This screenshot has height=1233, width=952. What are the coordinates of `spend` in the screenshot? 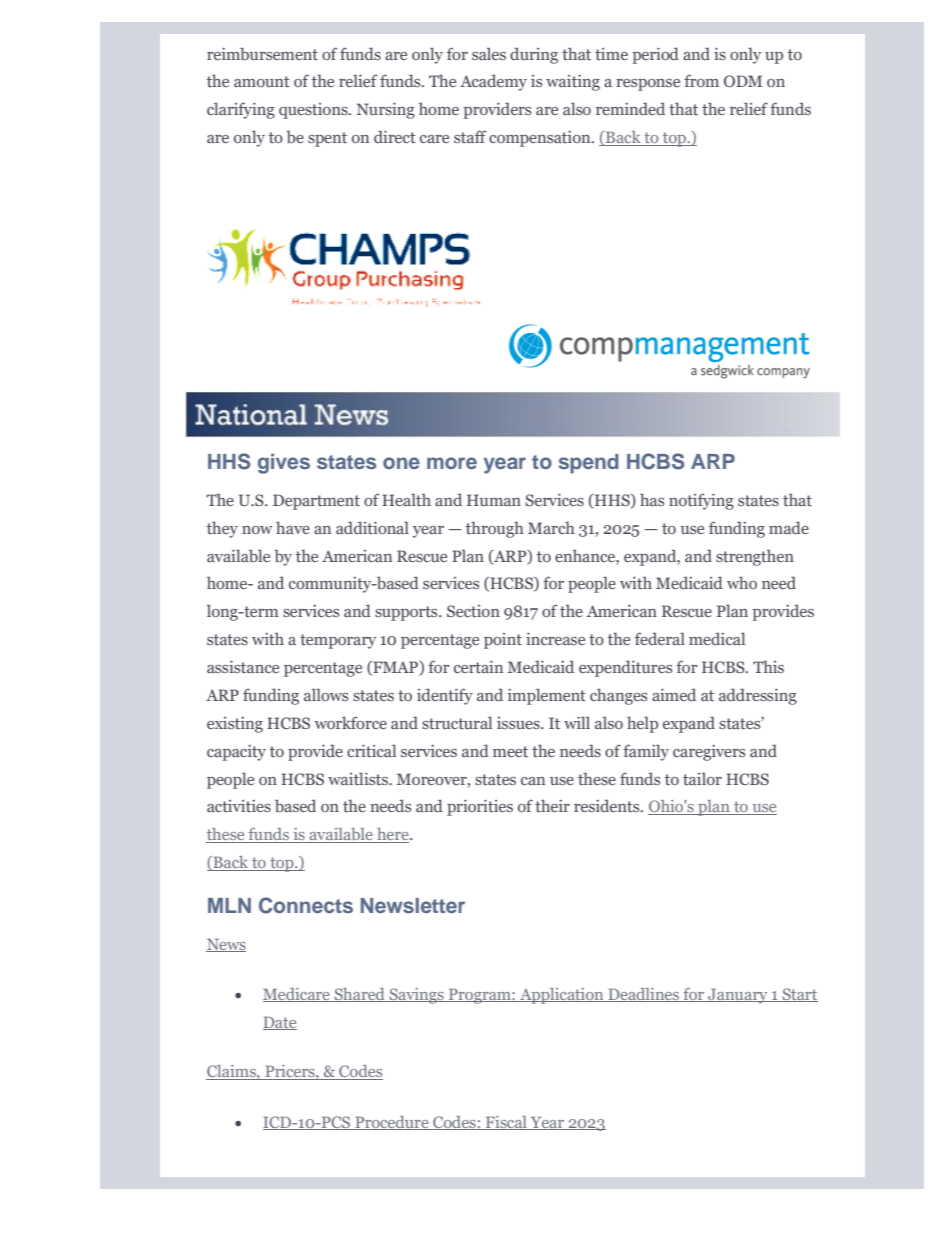 It's located at (589, 464).
